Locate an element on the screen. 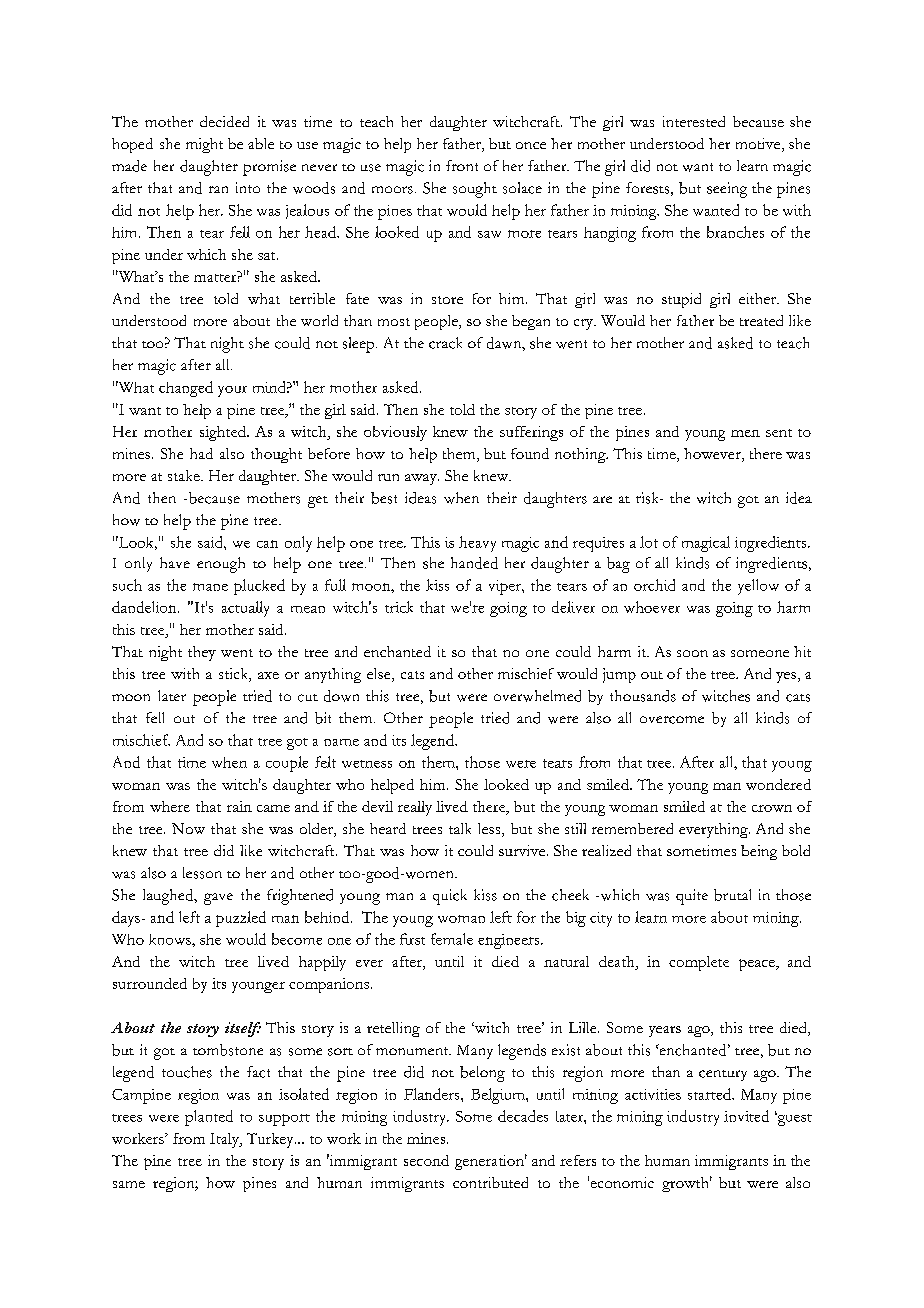 The image size is (924, 1308). motive is located at coordinates (759, 145).
